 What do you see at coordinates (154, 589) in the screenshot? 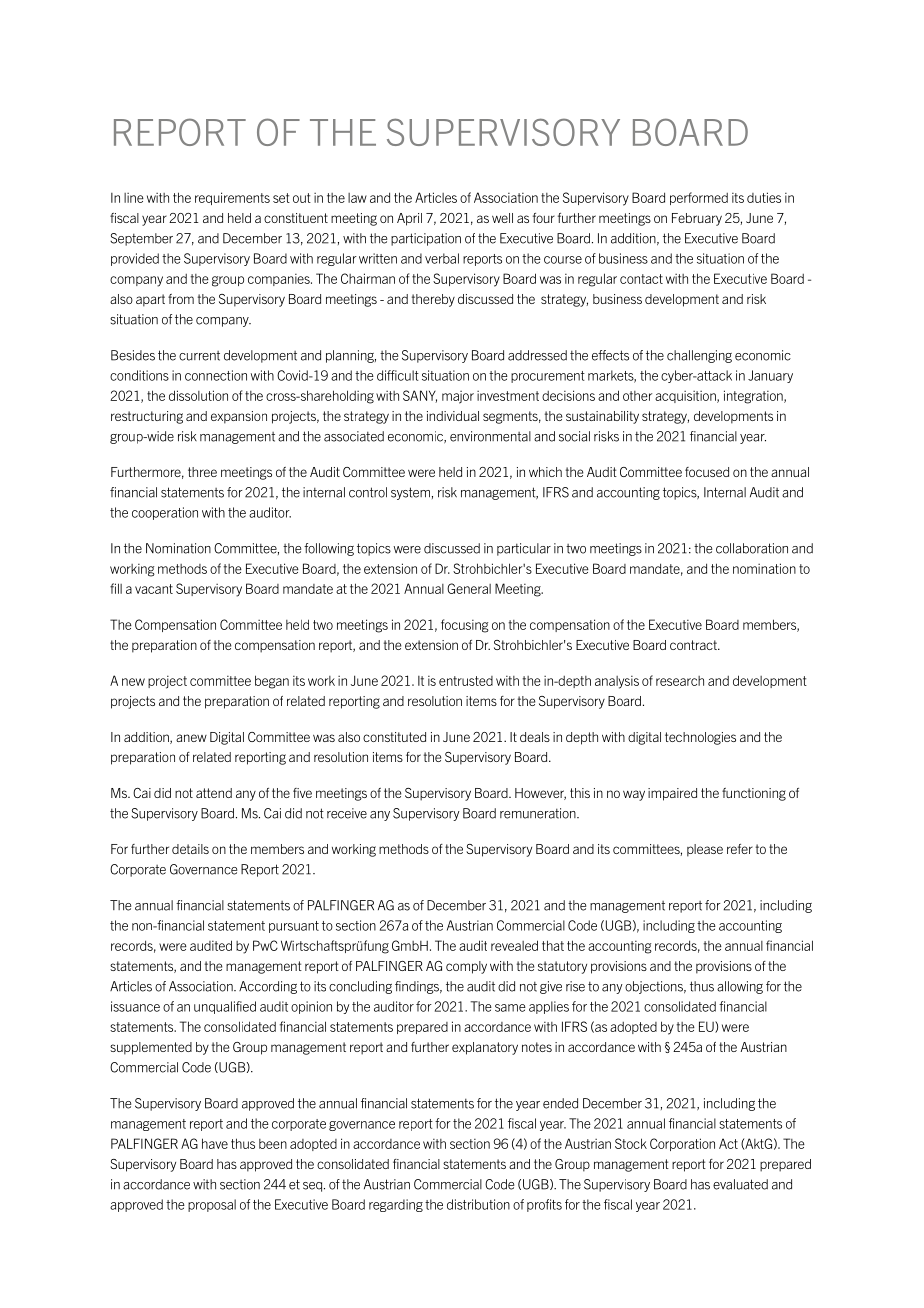
I see `vacant` at bounding box center [154, 589].
